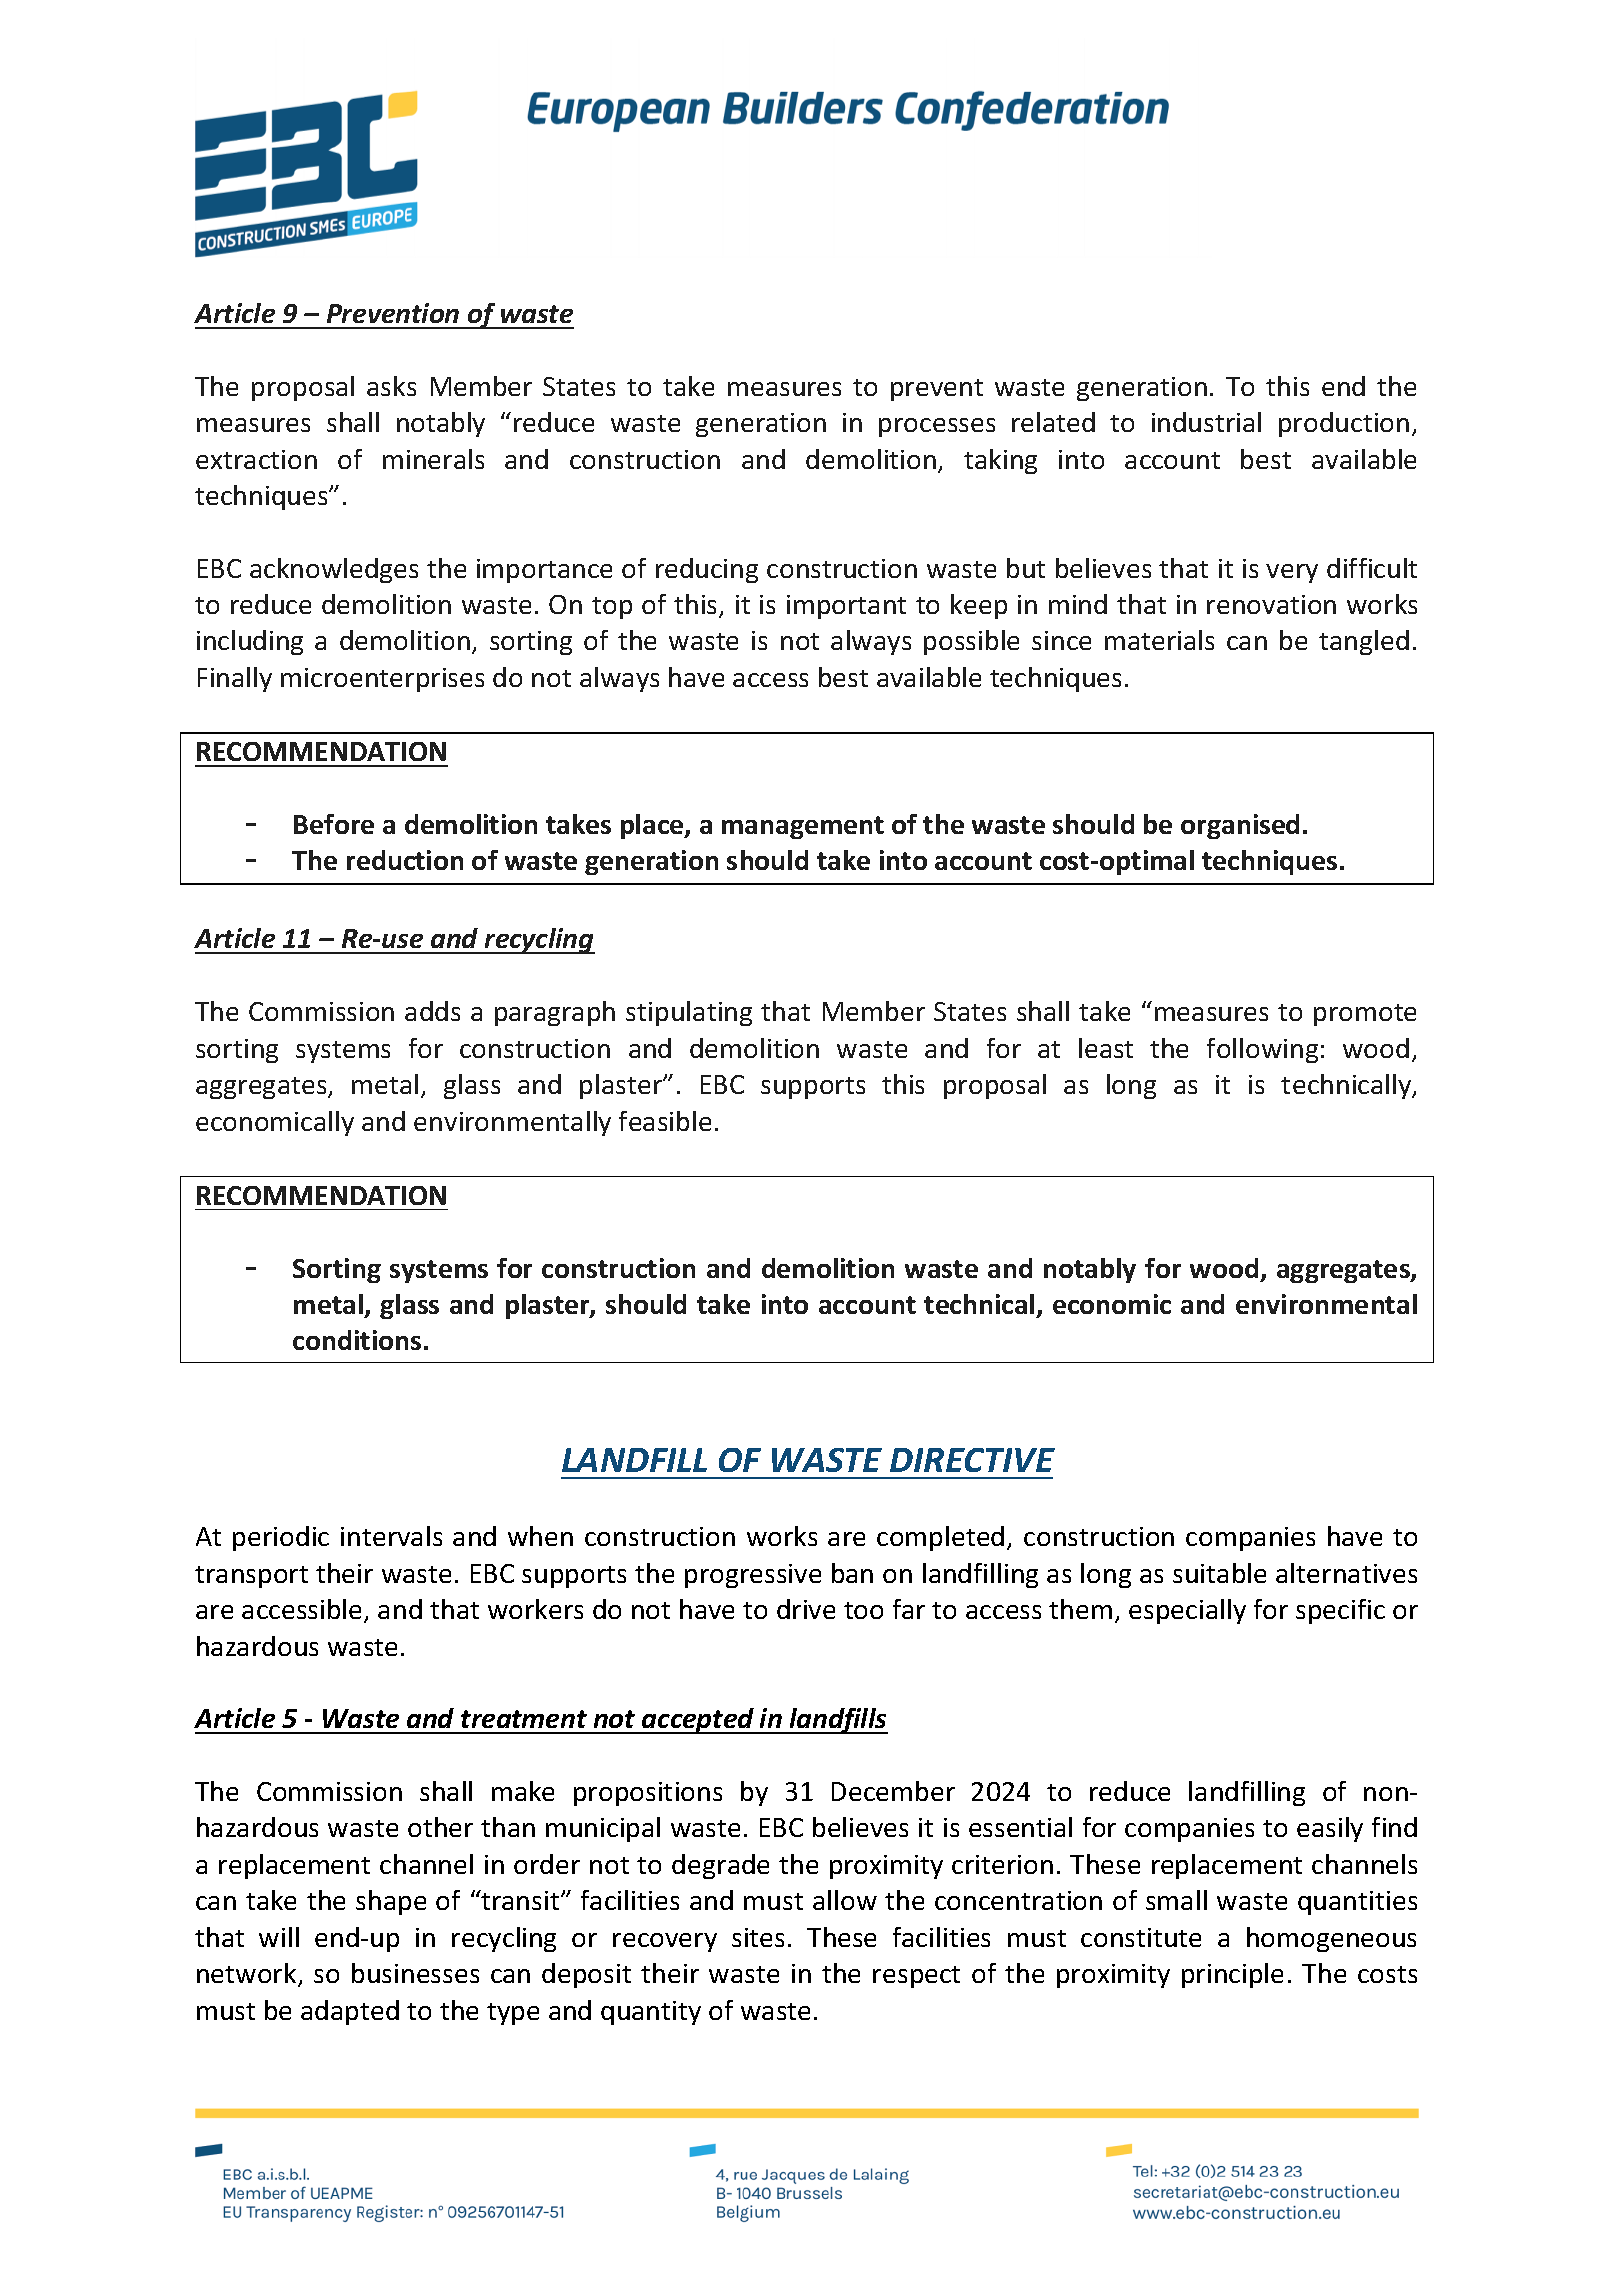 The width and height of the page is (1614, 2282). Describe the element at coordinates (1262, 1050) in the page. I see `following` at that location.
